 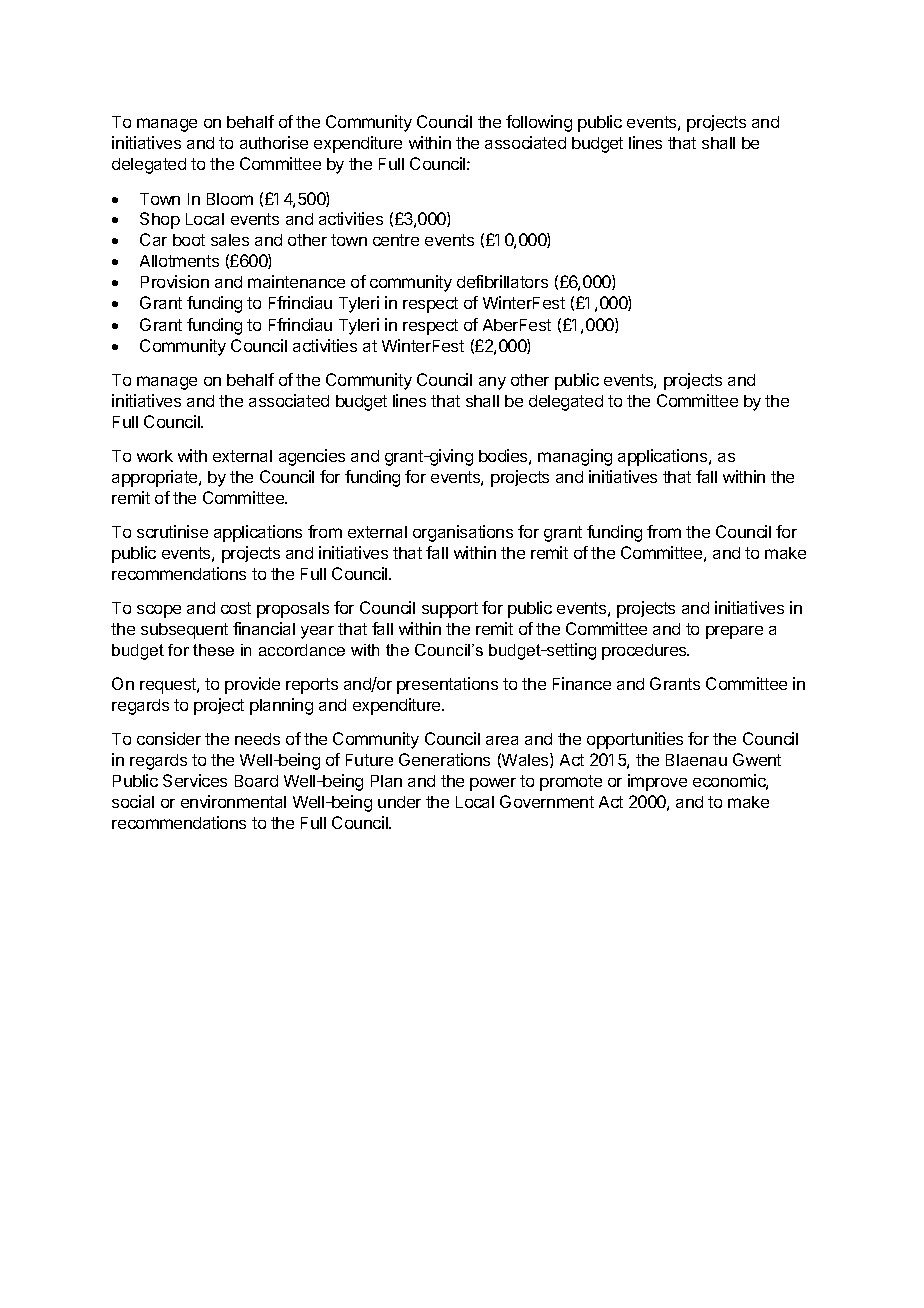 What do you see at coordinates (645, 652) in the screenshot?
I see `procedures` at bounding box center [645, 652].
